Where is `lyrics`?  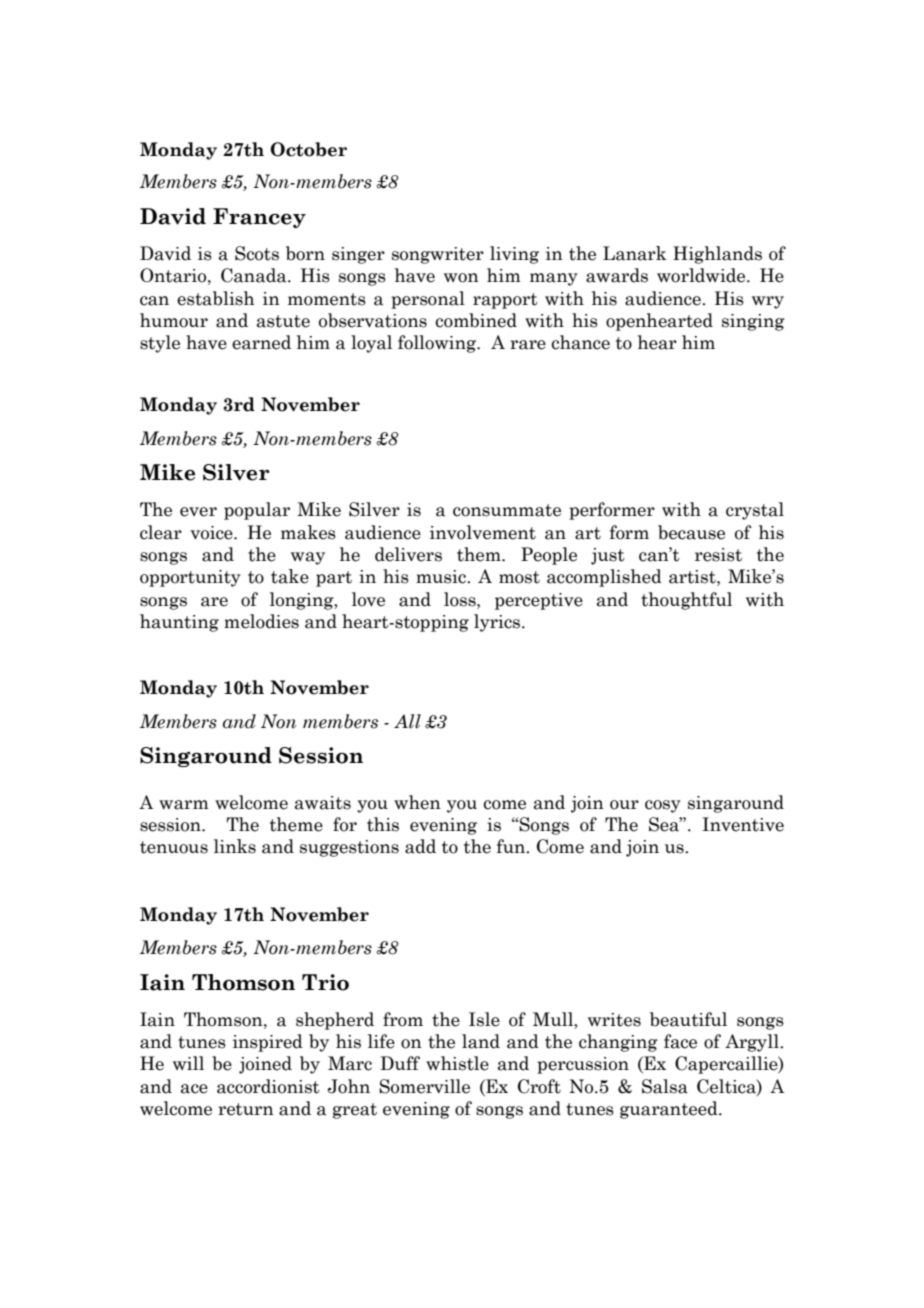
lyrics is located at coordinates (498, 623).
